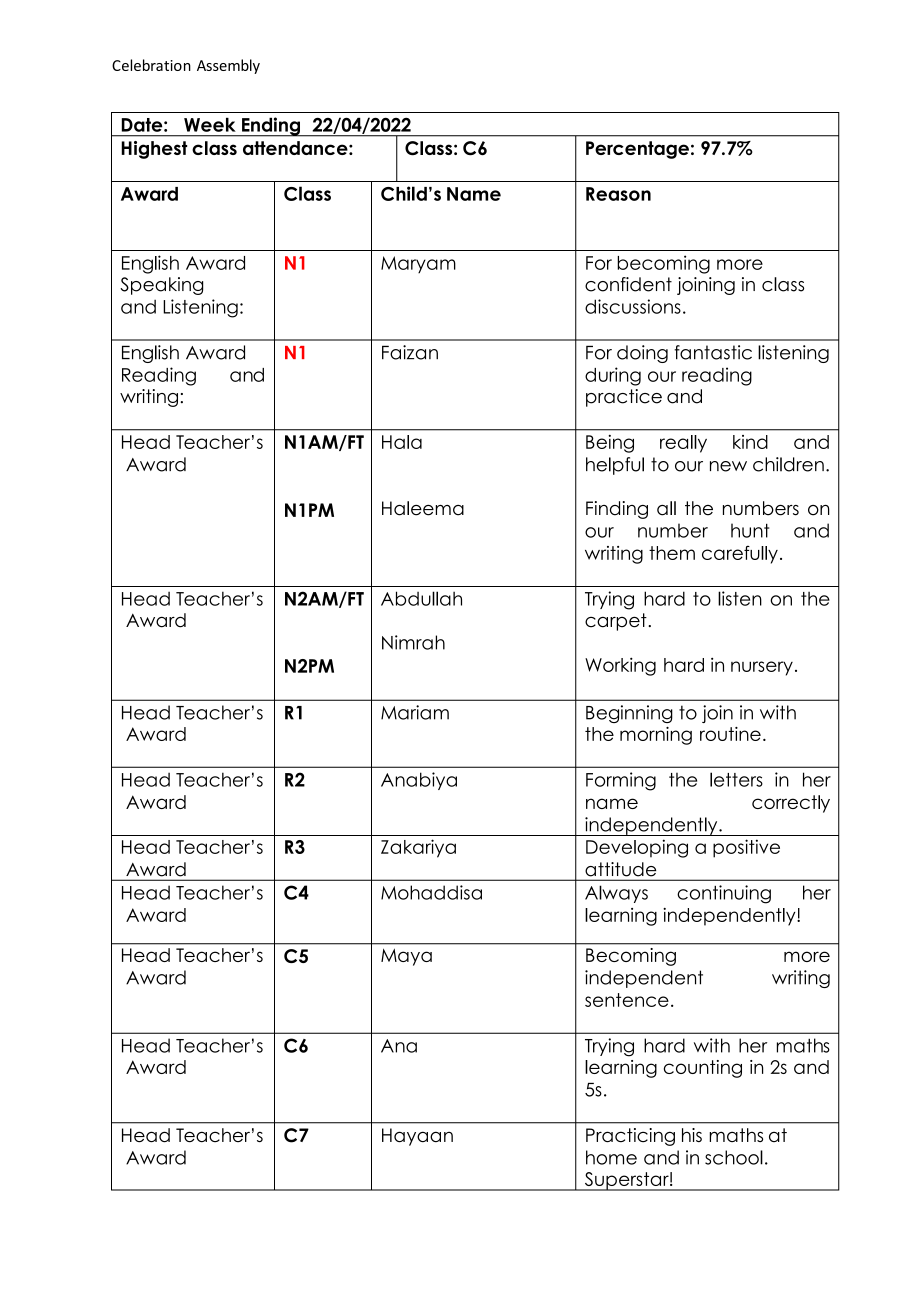 This document has height=1308, width=924. Describe the element at coordinates (210, 124) in the document. I see `Week` at that location.
